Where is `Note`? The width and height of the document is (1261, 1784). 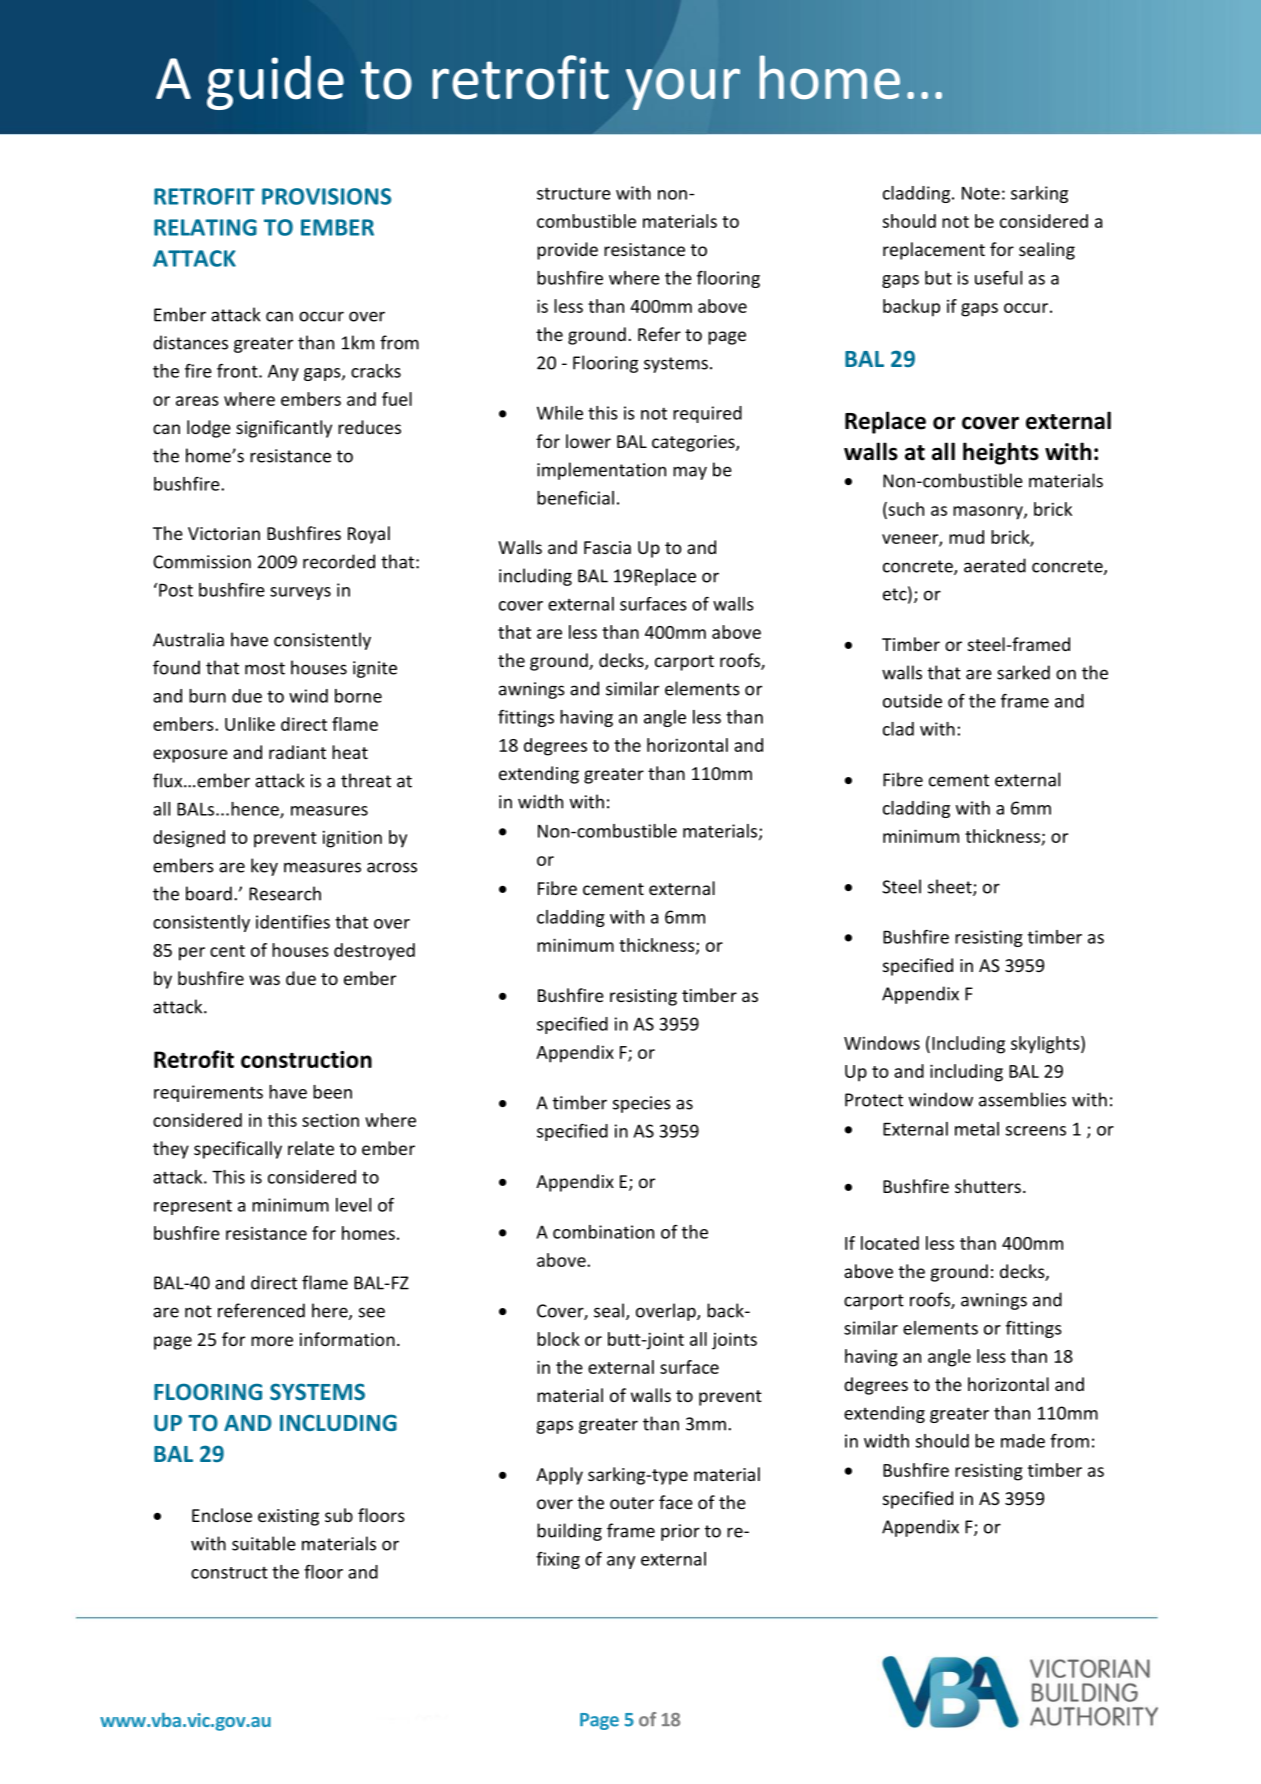 Note is located at coordinates (981, 193).
